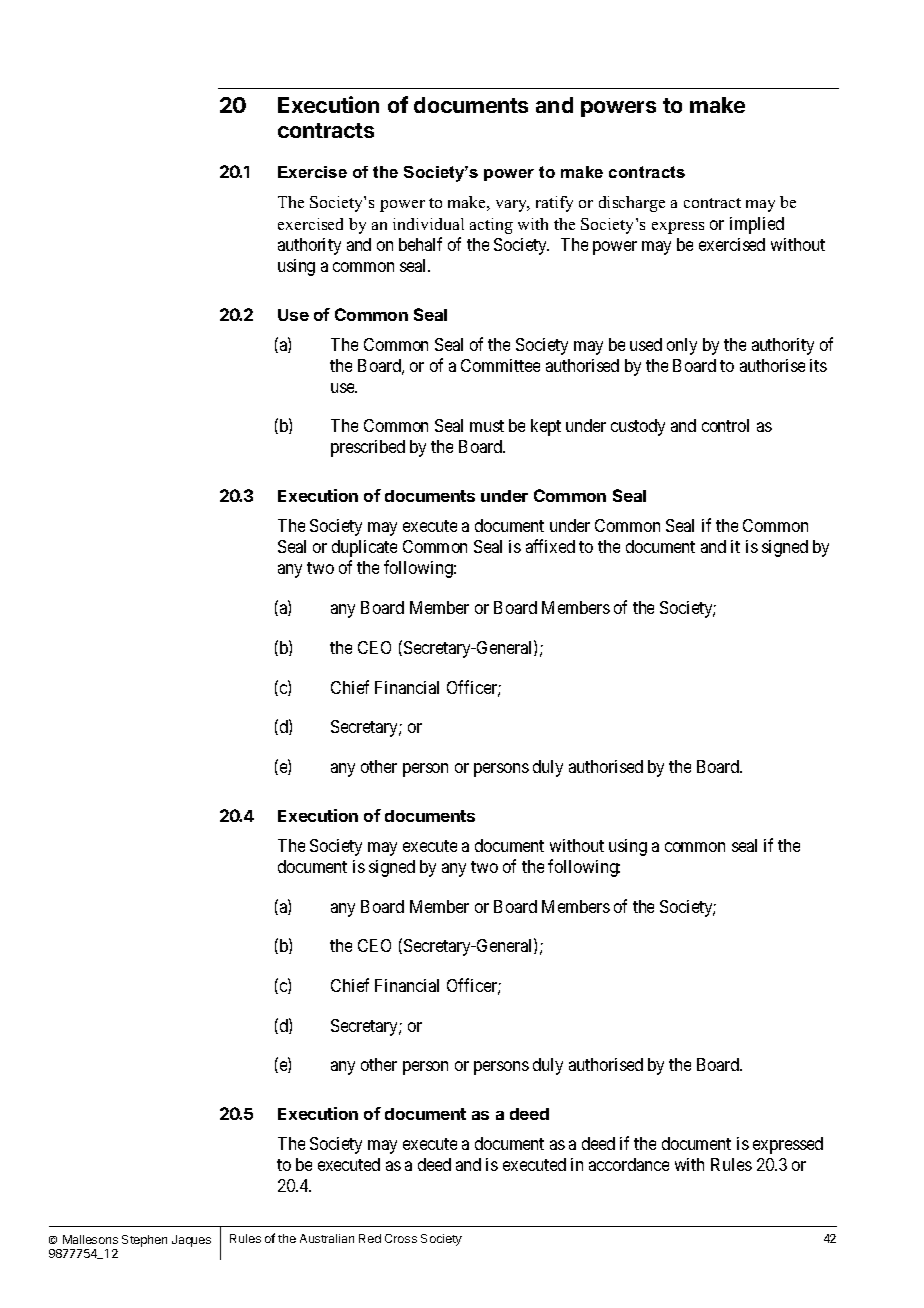  Describe the element at coordinates (550, 546) in the image. I see `affixed` at that location.
